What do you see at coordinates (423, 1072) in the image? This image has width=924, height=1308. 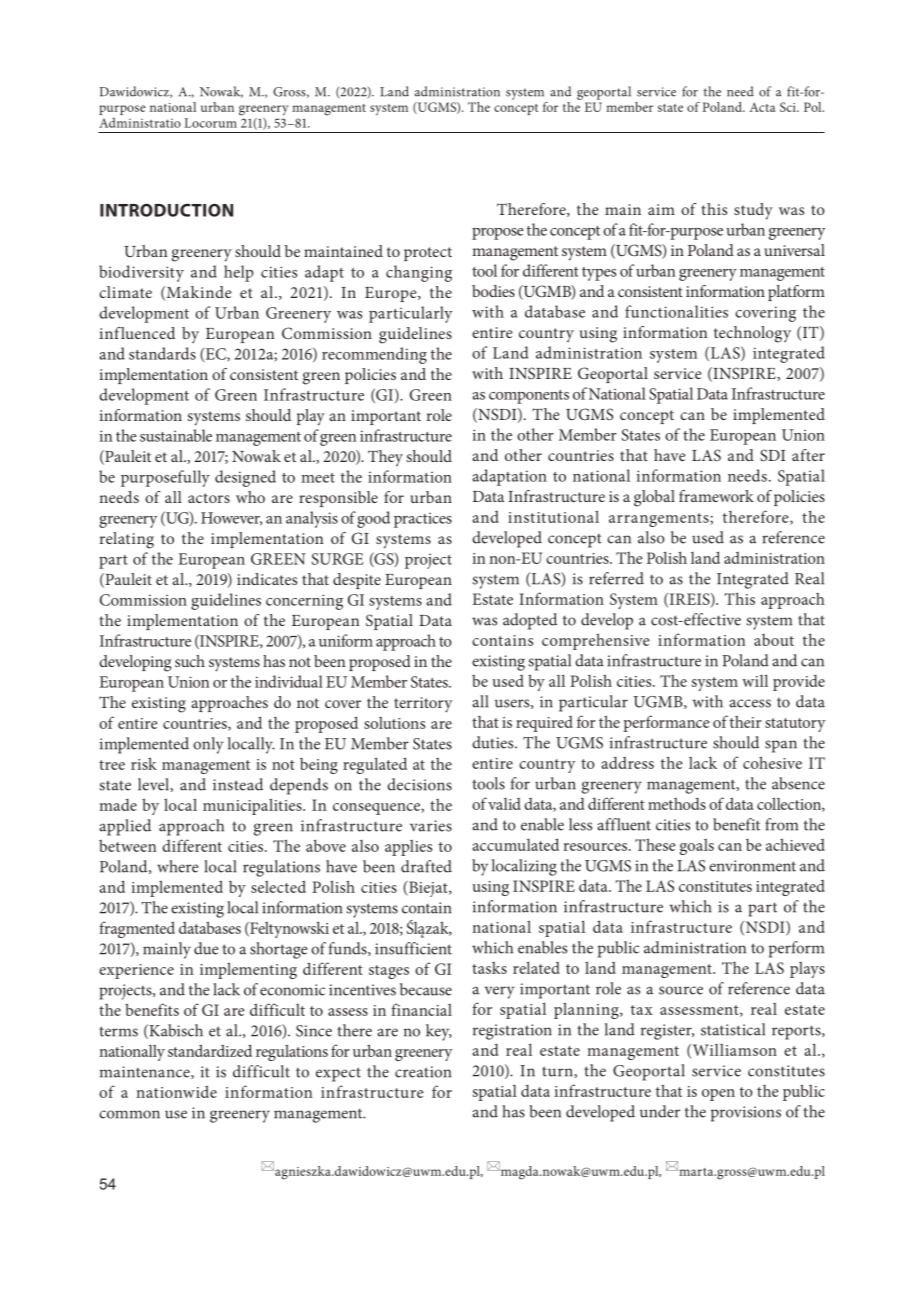 I see `creation` at bounding box center [423, 1072].
